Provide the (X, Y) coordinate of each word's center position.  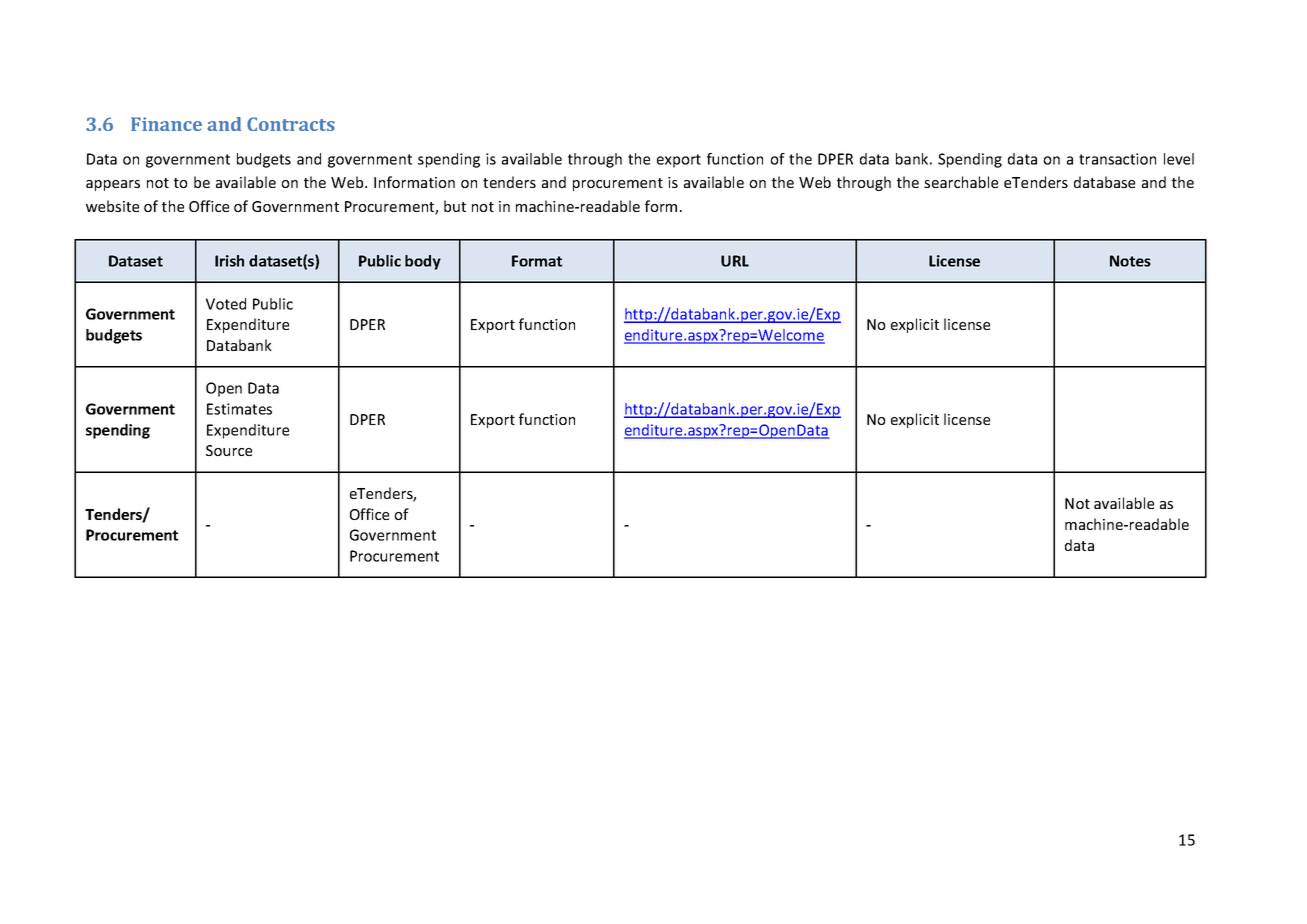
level (1179, 159)
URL (735, 261)
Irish (229, 261)
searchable (961, 182)
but (455, 206)
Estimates (239, 409)
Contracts (291, 124)
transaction (1117, 159)
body (423, 262)
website (112, 206)
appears (113, 185)
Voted (226, 304)
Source (229, 450)
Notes (1130, 261)
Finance (166, 124)
